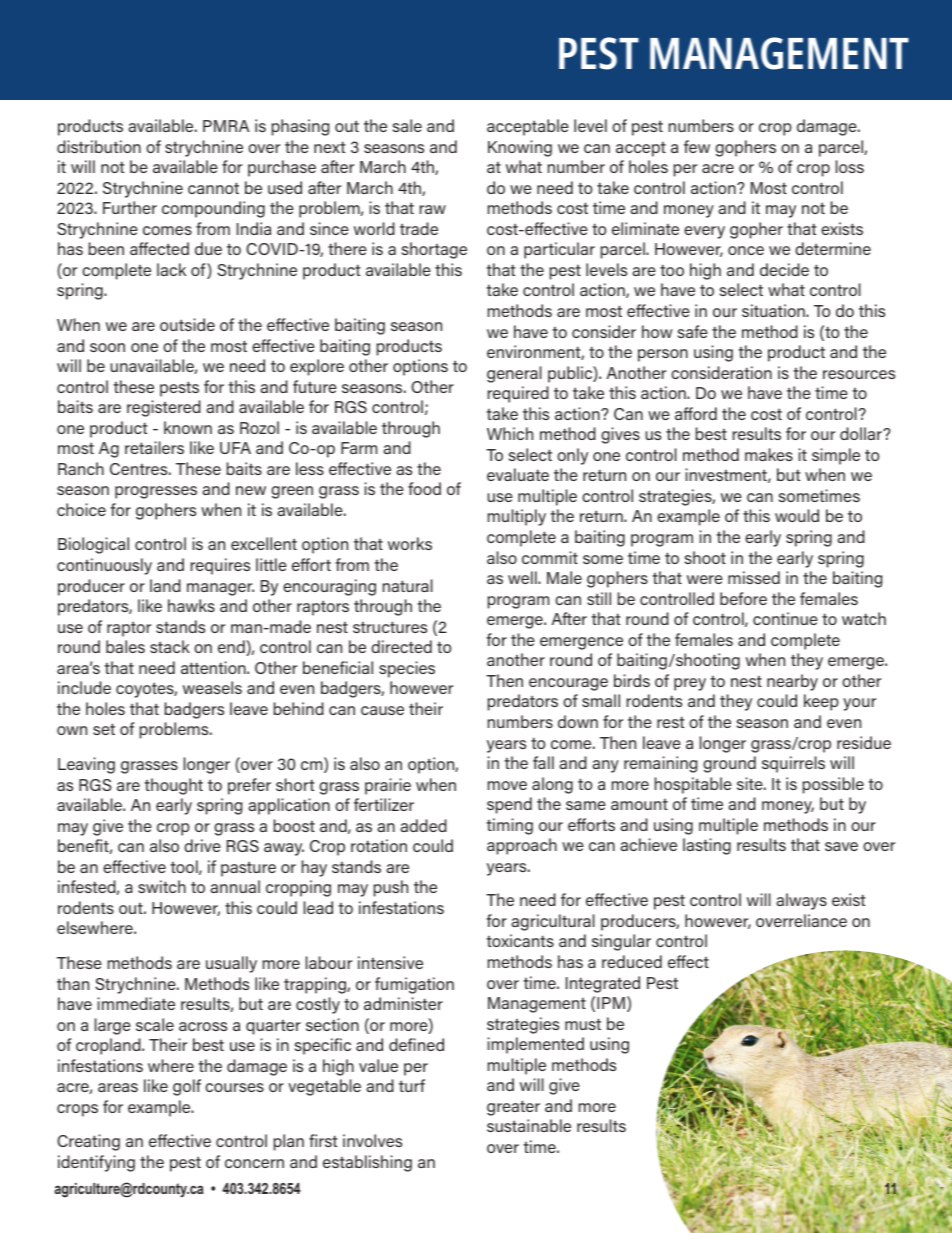 This document has width=952, height=1233. What do you see at coordinates (697, 146) in the document?
I see `few` at bounding box center [697, 146].
